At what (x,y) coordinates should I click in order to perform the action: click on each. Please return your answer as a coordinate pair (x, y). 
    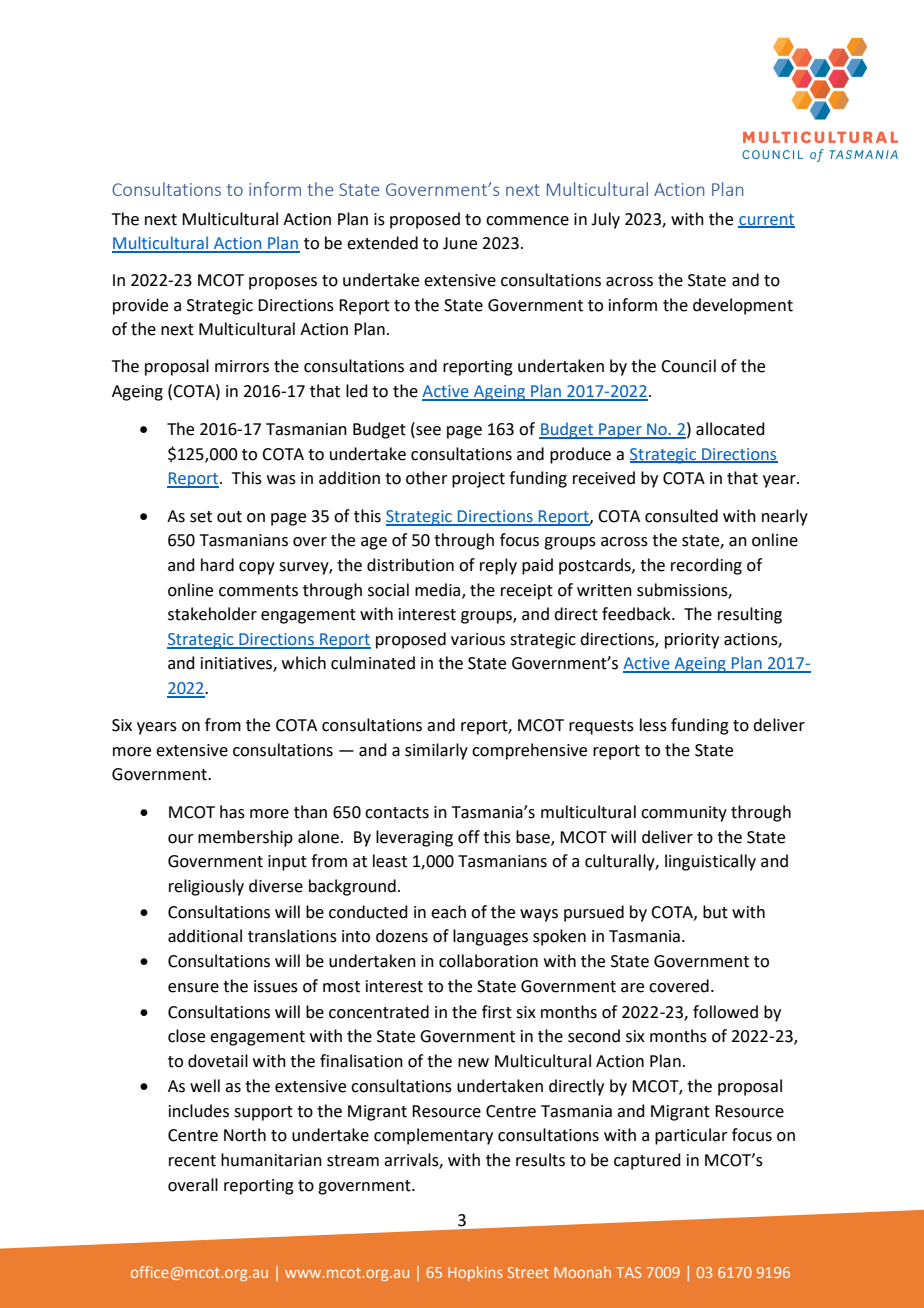
    Looking at the image, I should click on (448, 912).
